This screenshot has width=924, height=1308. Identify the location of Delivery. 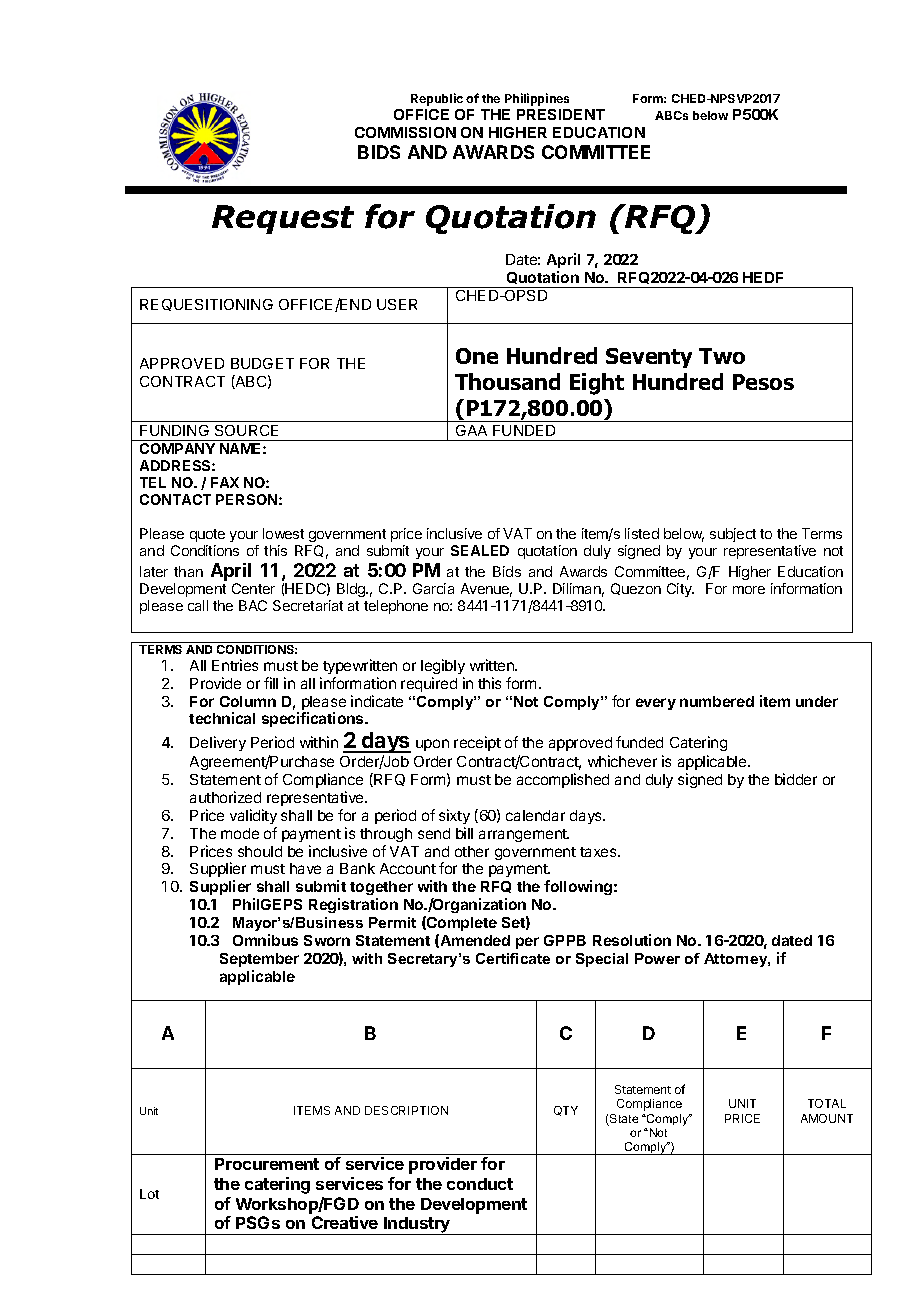
(218, 743).
